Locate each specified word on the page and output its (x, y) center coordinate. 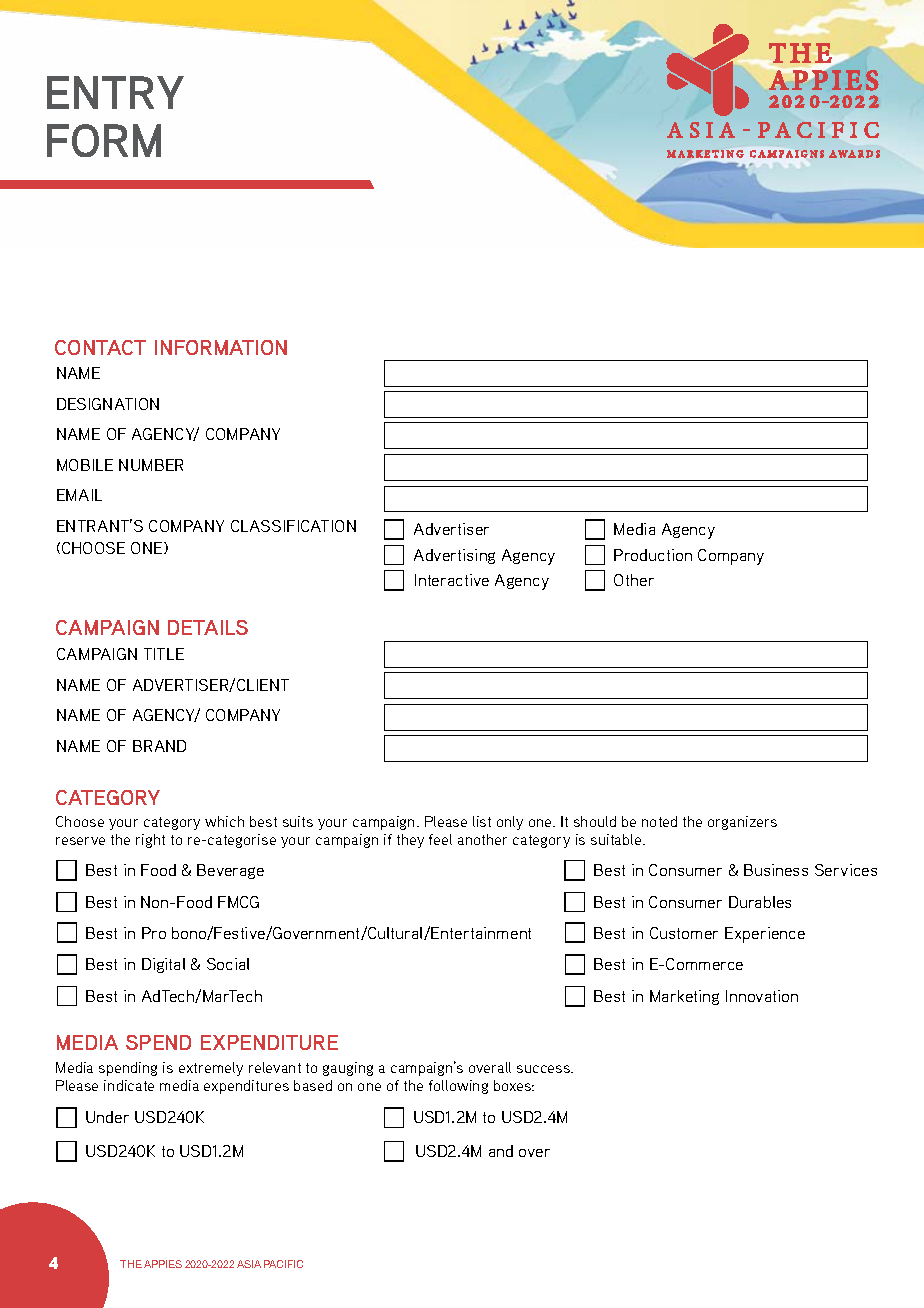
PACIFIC (283, 1264)
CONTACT (100, 347)
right (150, 841)
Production (653, 555)
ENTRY (115, 92)
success (544, 1069)
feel (440, 839)
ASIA (249, 1264)
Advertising (454, 556)
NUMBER (151, 465)
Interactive (452, 580)
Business (776, 870)
